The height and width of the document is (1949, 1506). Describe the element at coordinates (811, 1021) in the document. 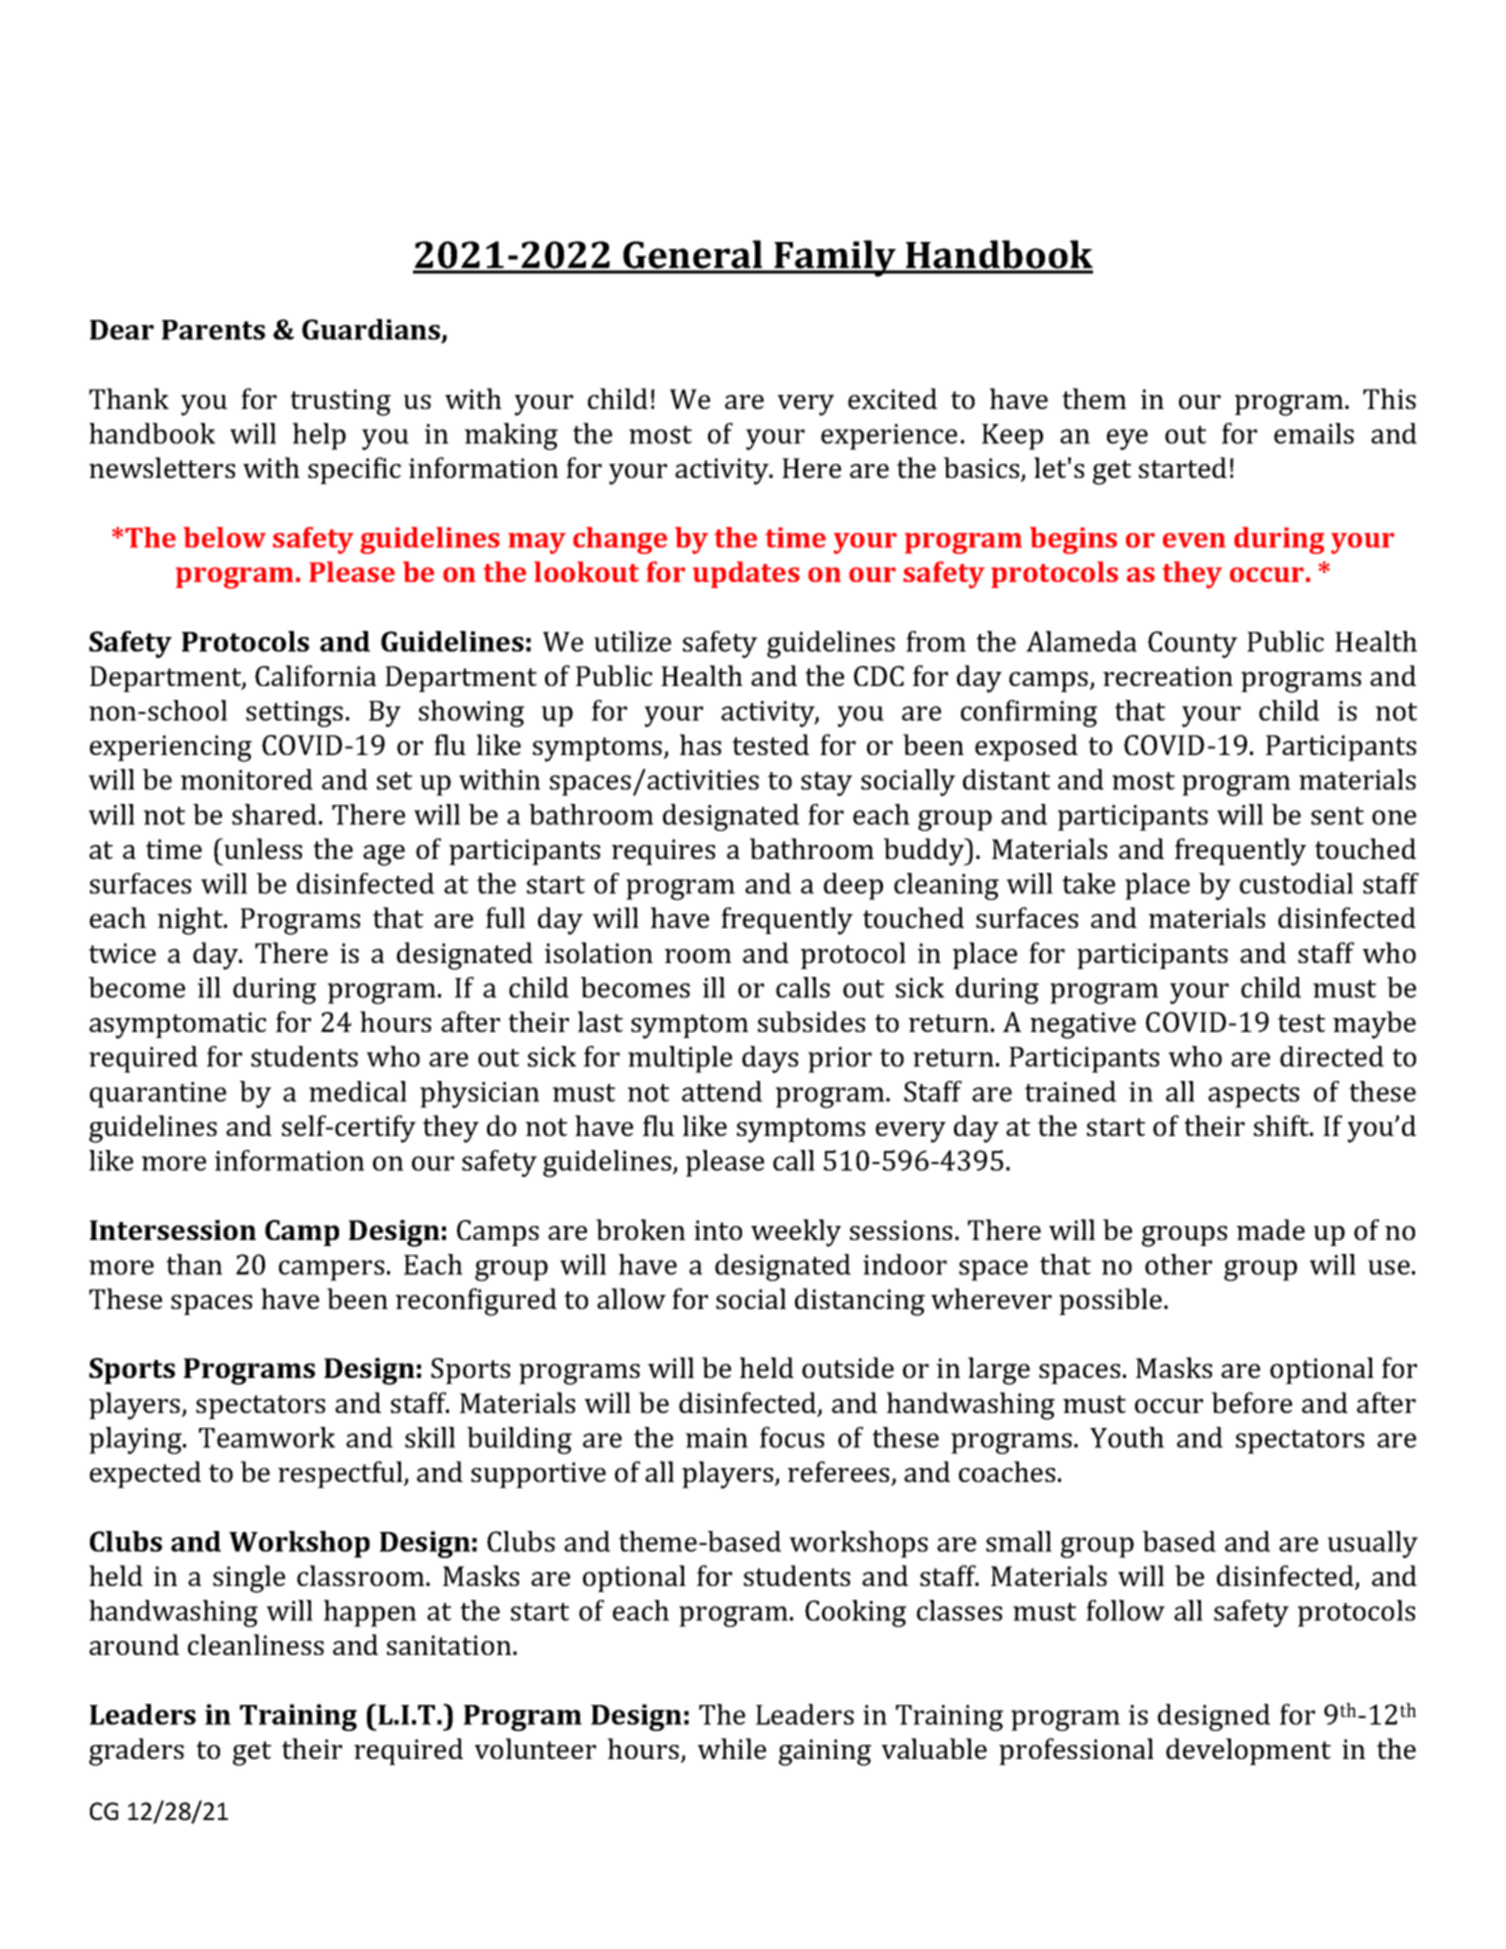

I see `subsides` at that location.
